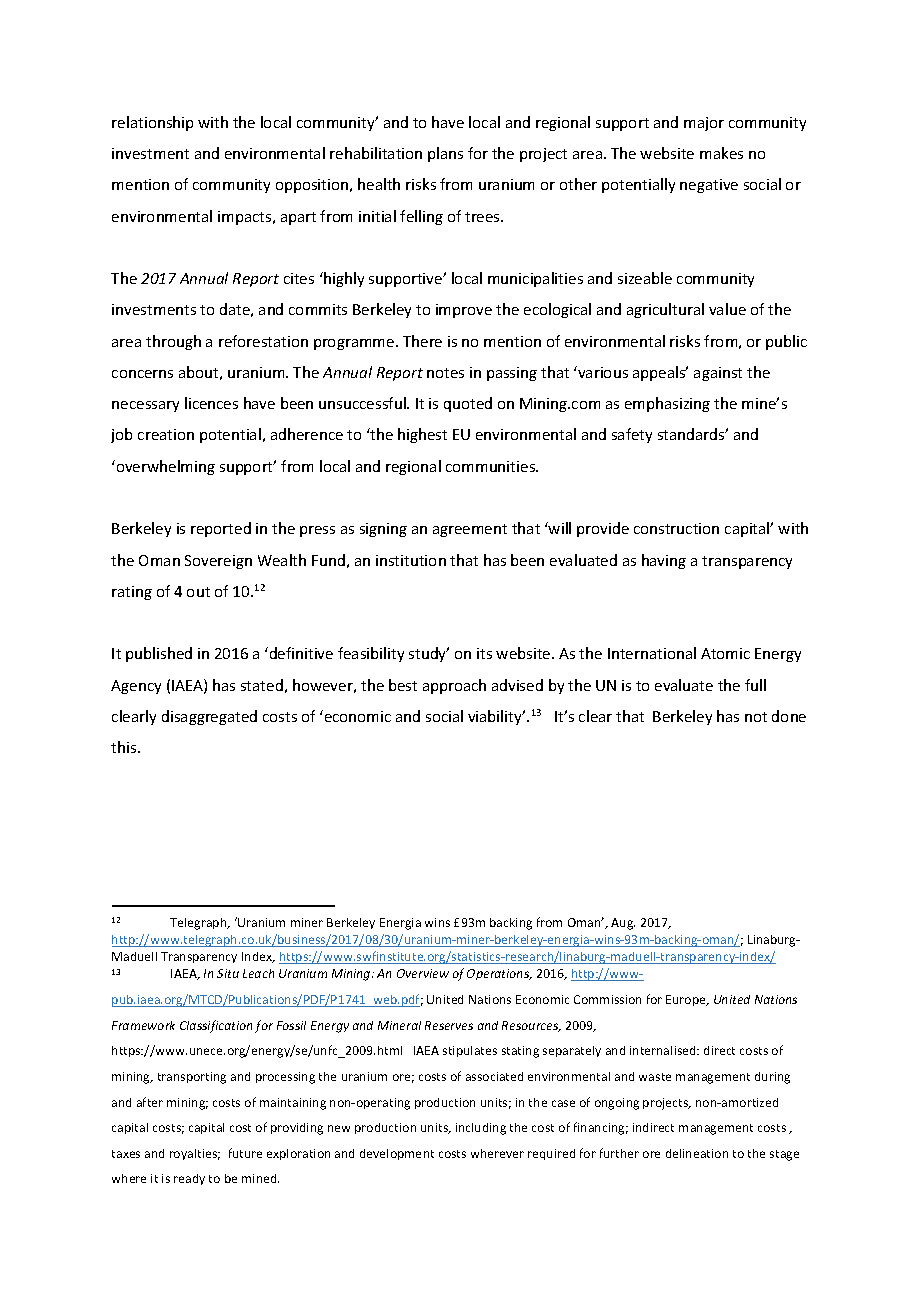 The image size is (924, 1308). What do you see at coordinates (125, 747) in the screenshot?
I see `this` at bounding box center [125, 747].
